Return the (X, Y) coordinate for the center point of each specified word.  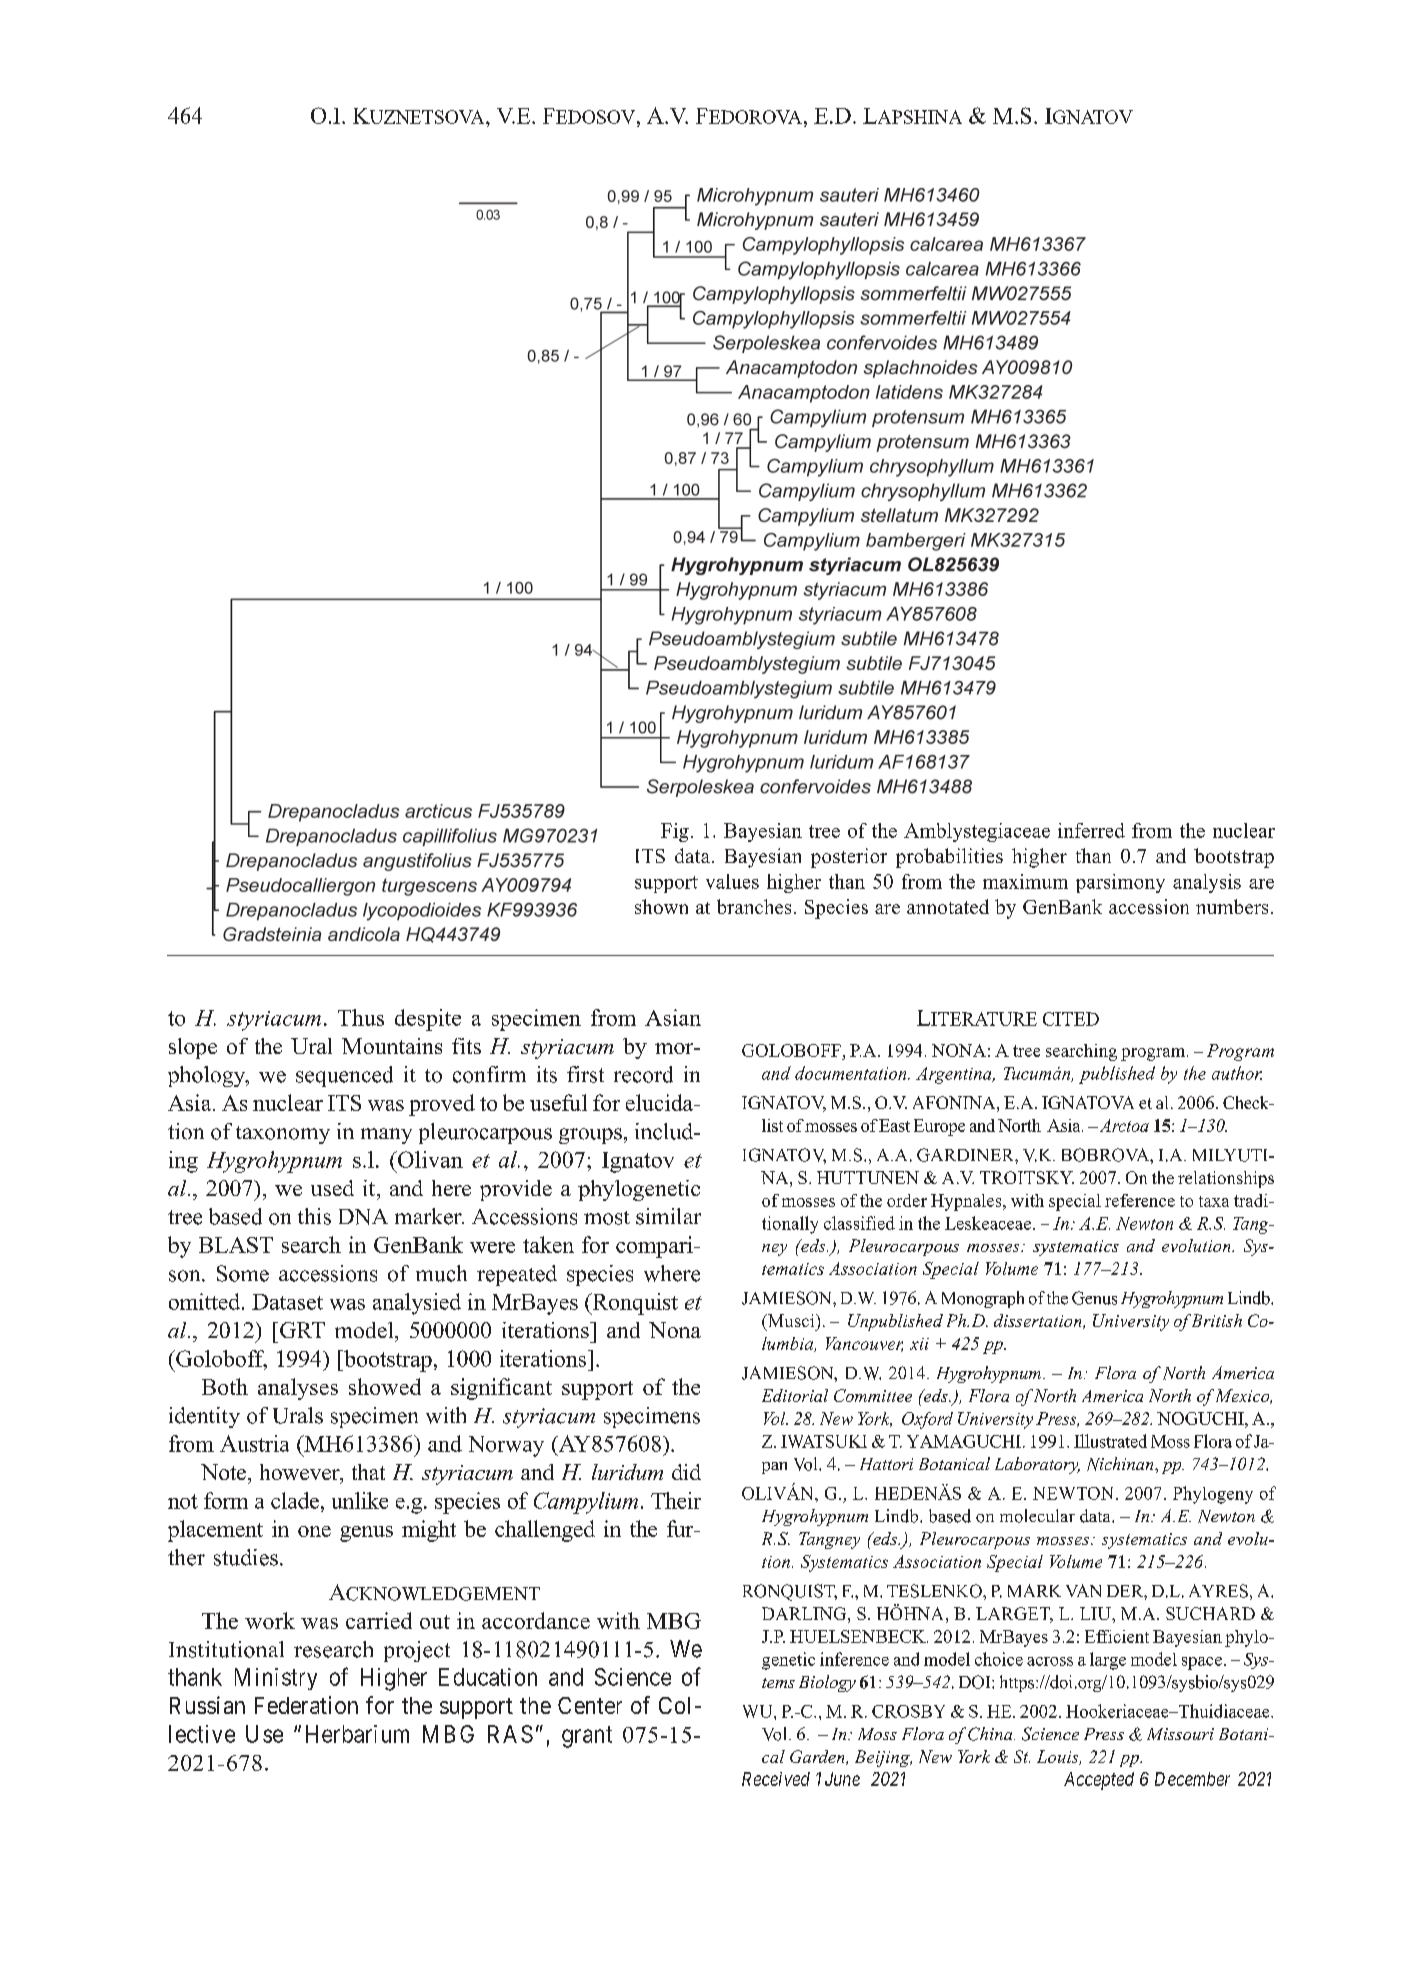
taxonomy (283, 1135)
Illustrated (1110, 1441)
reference (1140, 1200)
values (732, 881)
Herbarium (357, 1734)
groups (590, 1136)
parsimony (1120, 883)
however (301, 1473)
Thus (361, 1017)
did (686, 1472)
